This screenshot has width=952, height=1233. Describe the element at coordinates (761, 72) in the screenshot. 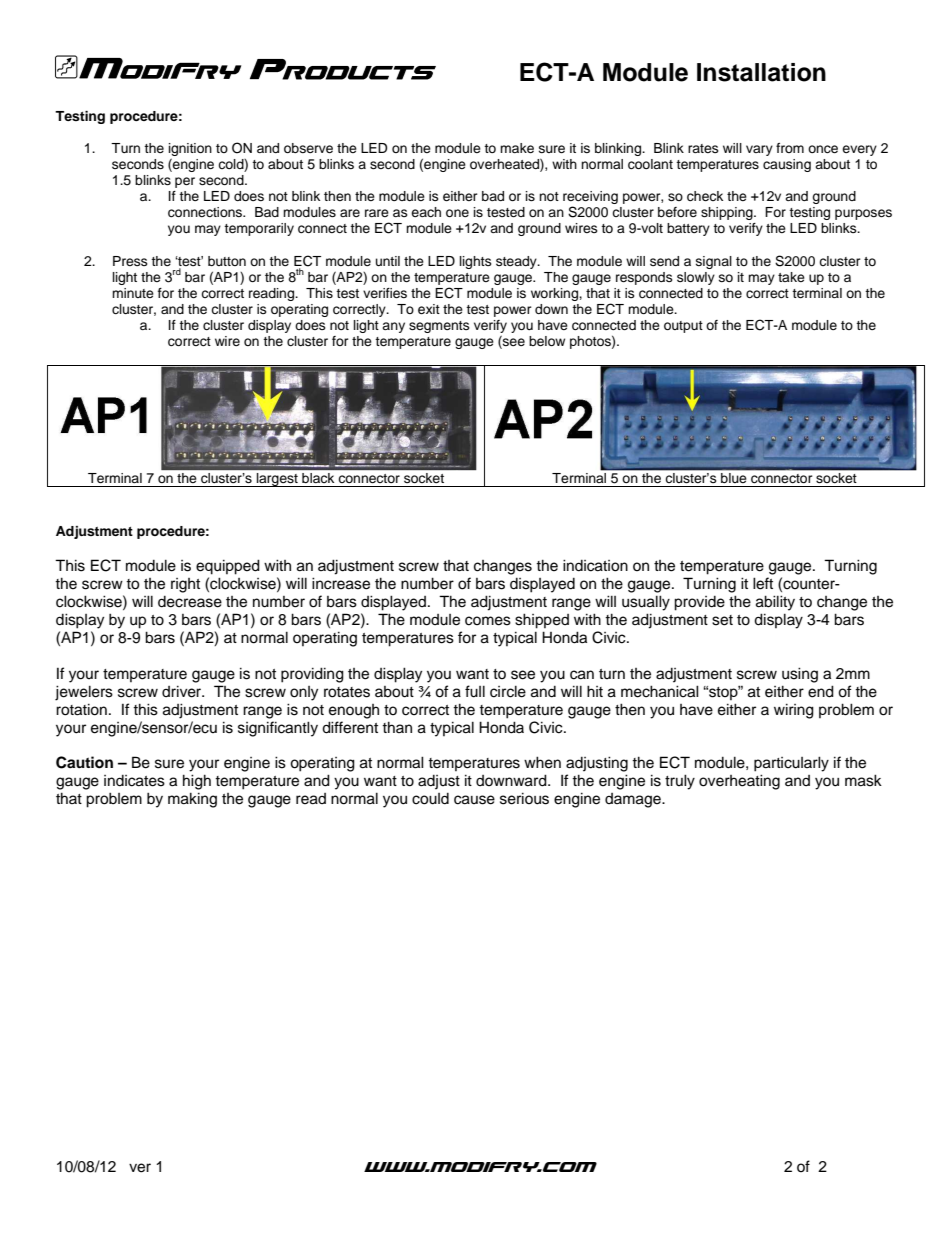

I see `Installation` at that location.
